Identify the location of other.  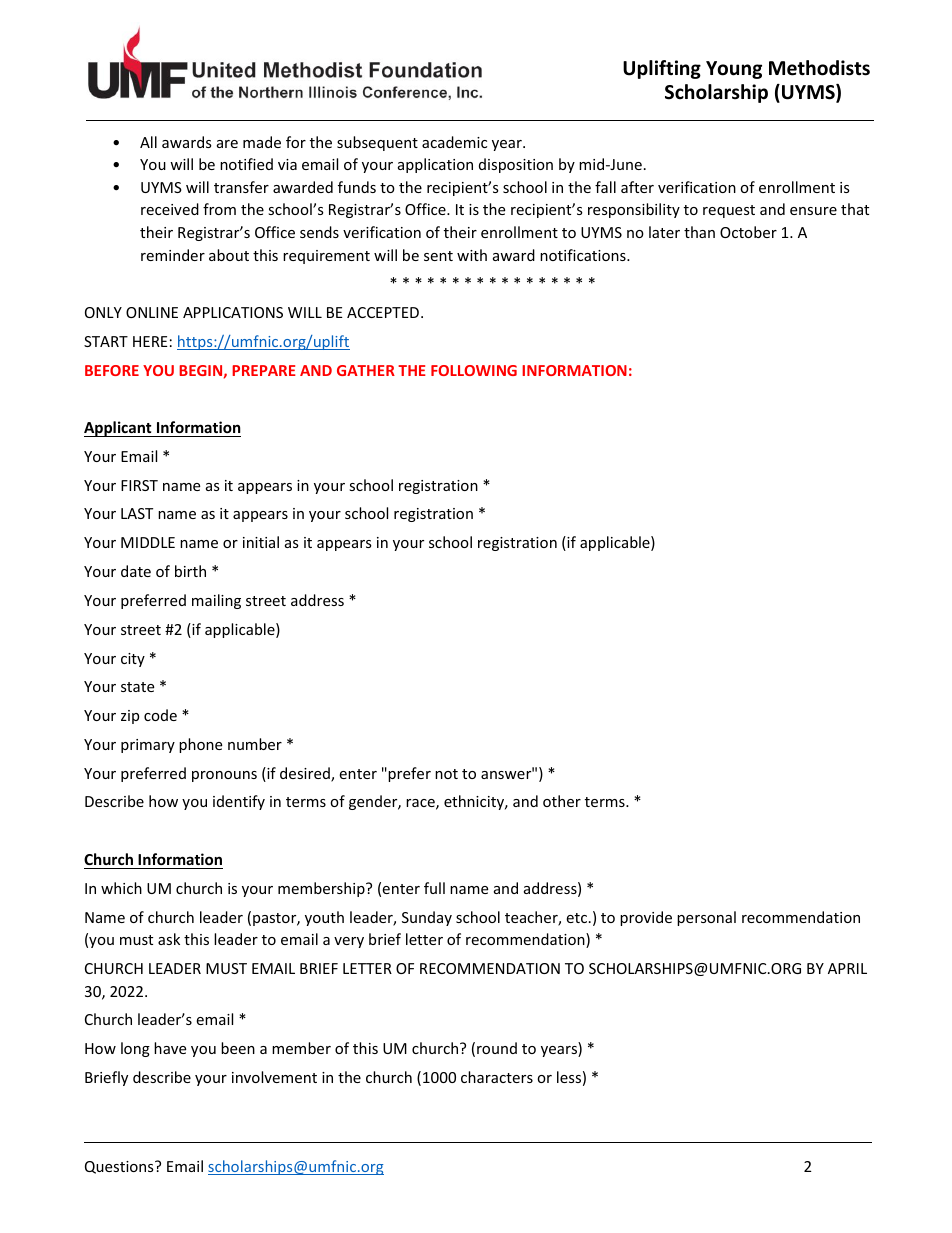
(562, 801).
